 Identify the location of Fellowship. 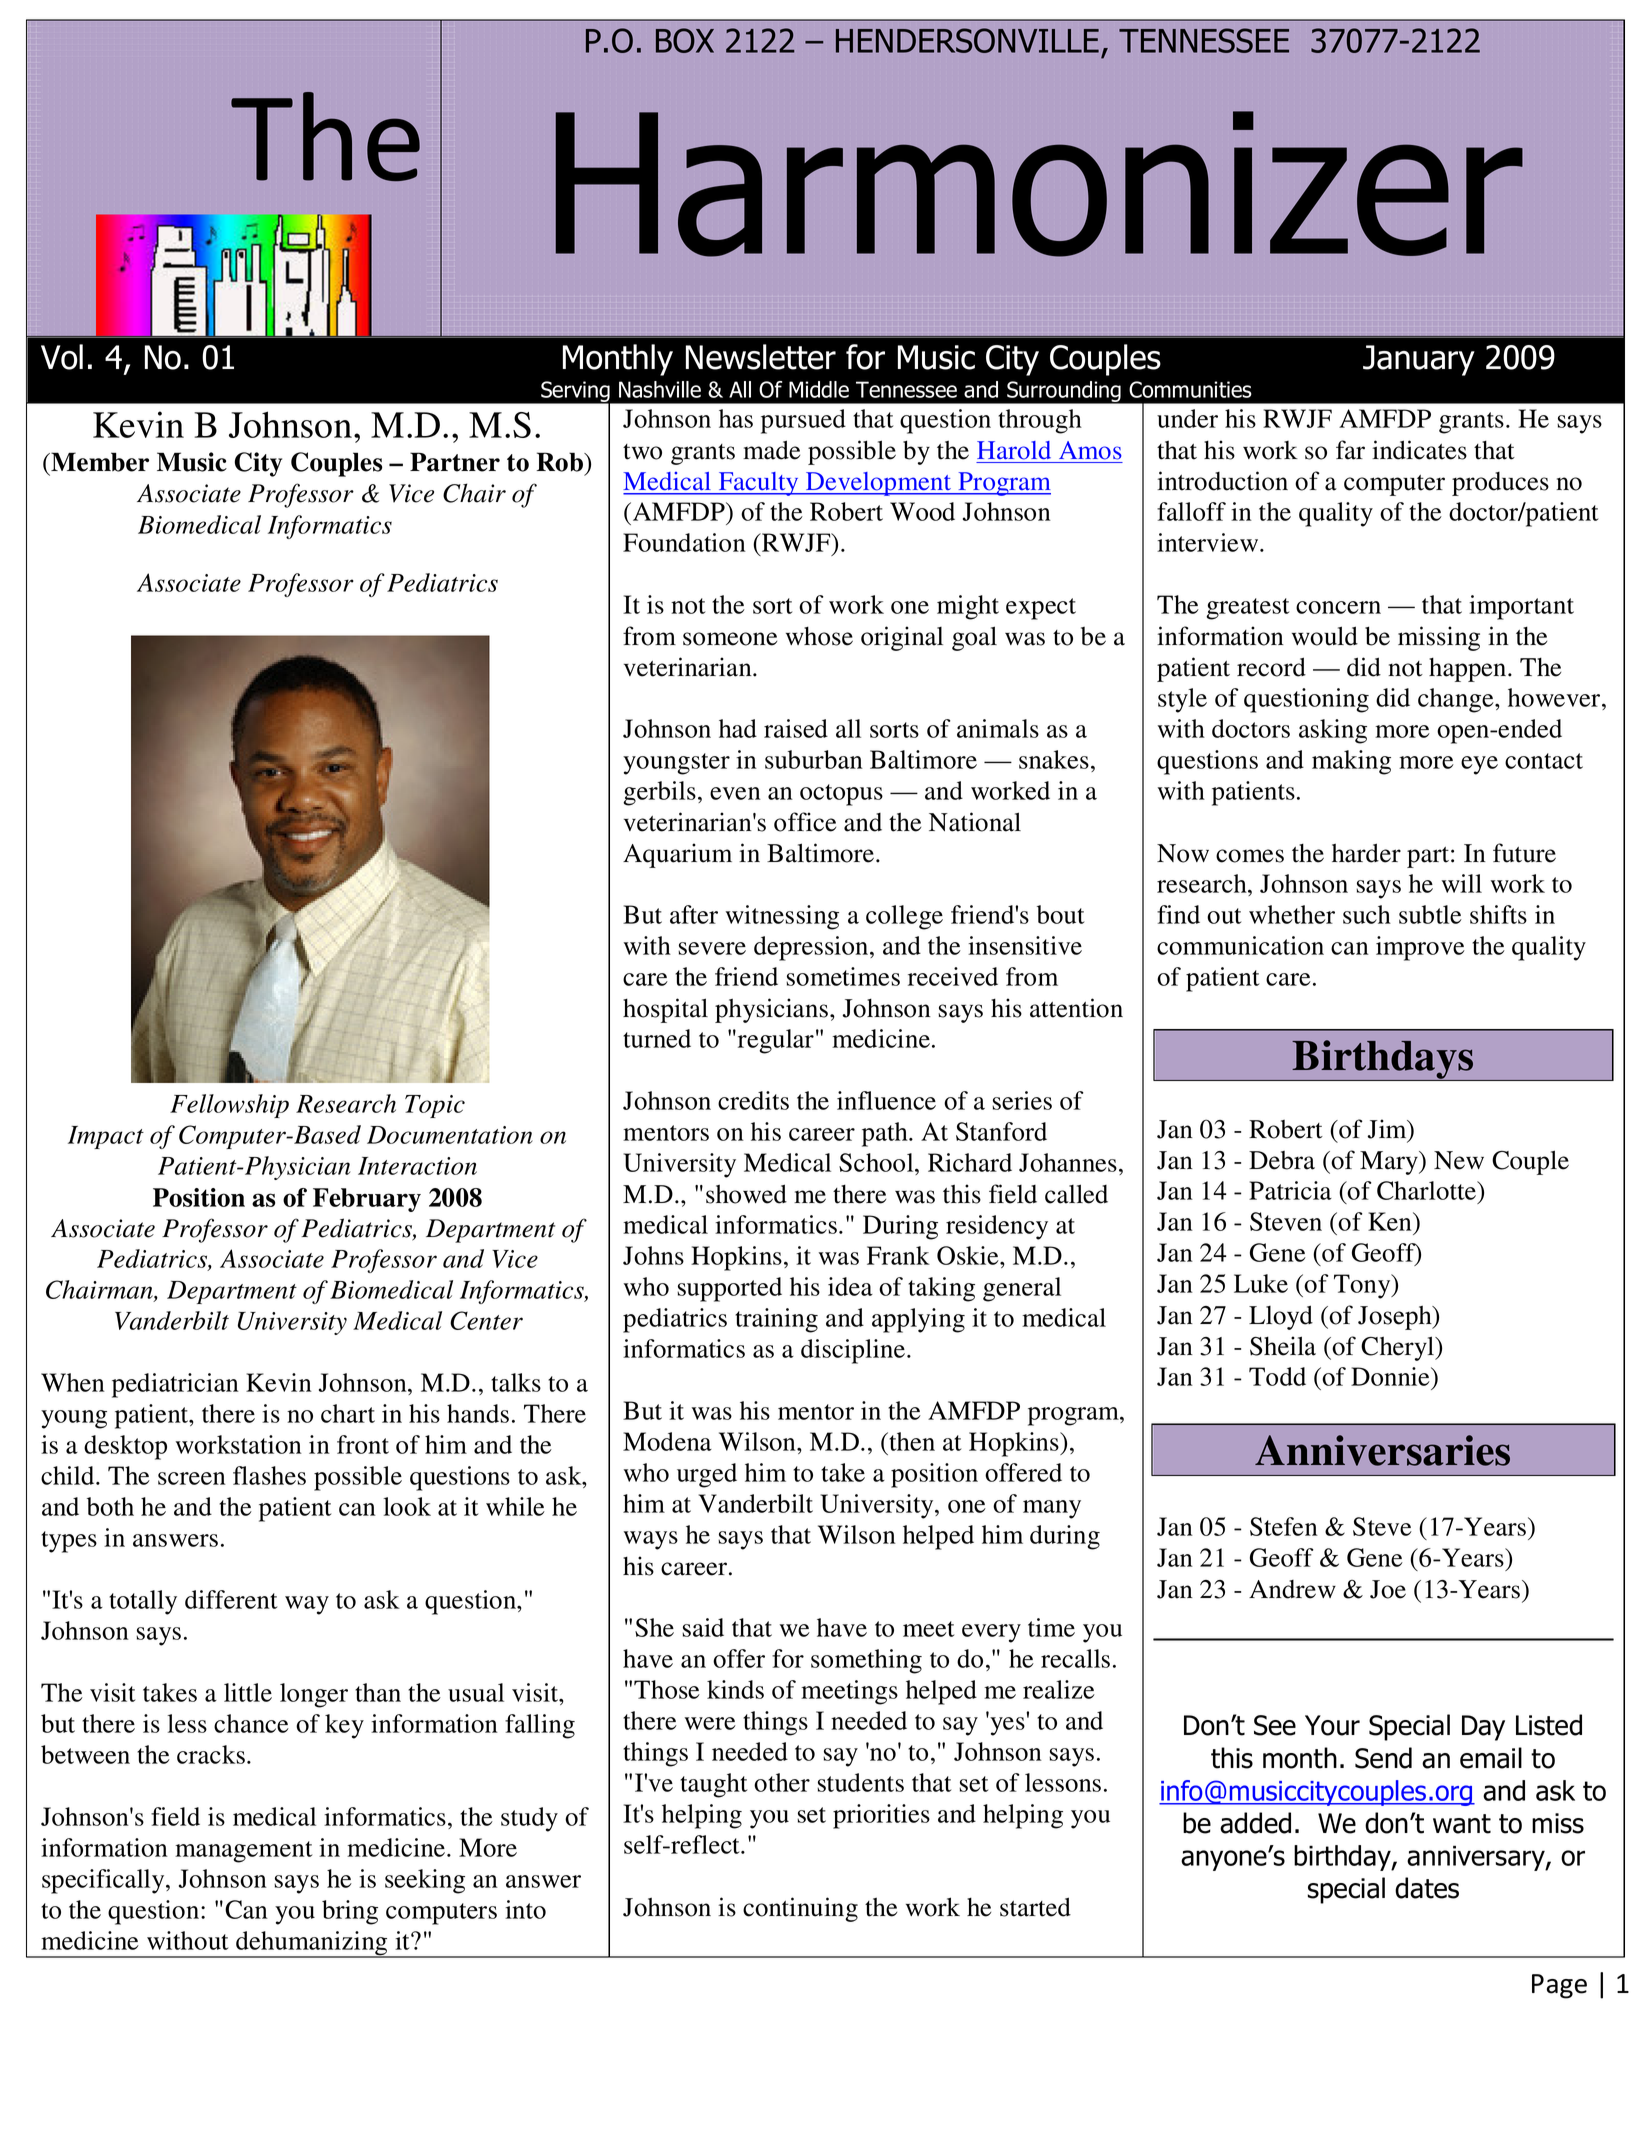
(229, 1106).
